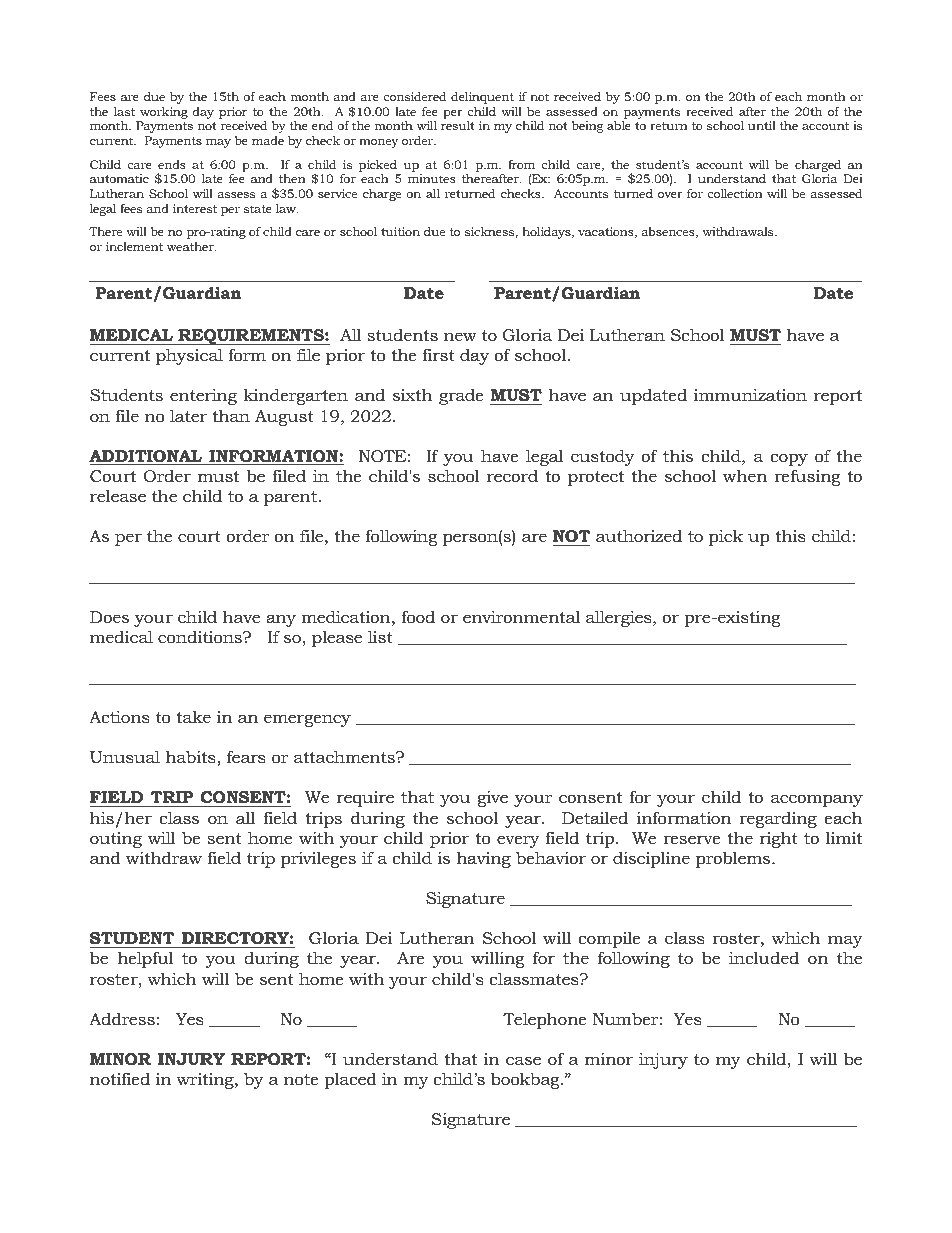 The height and width of the screenshot is (1233, 952). I want to click on included, so click(764, 957).
